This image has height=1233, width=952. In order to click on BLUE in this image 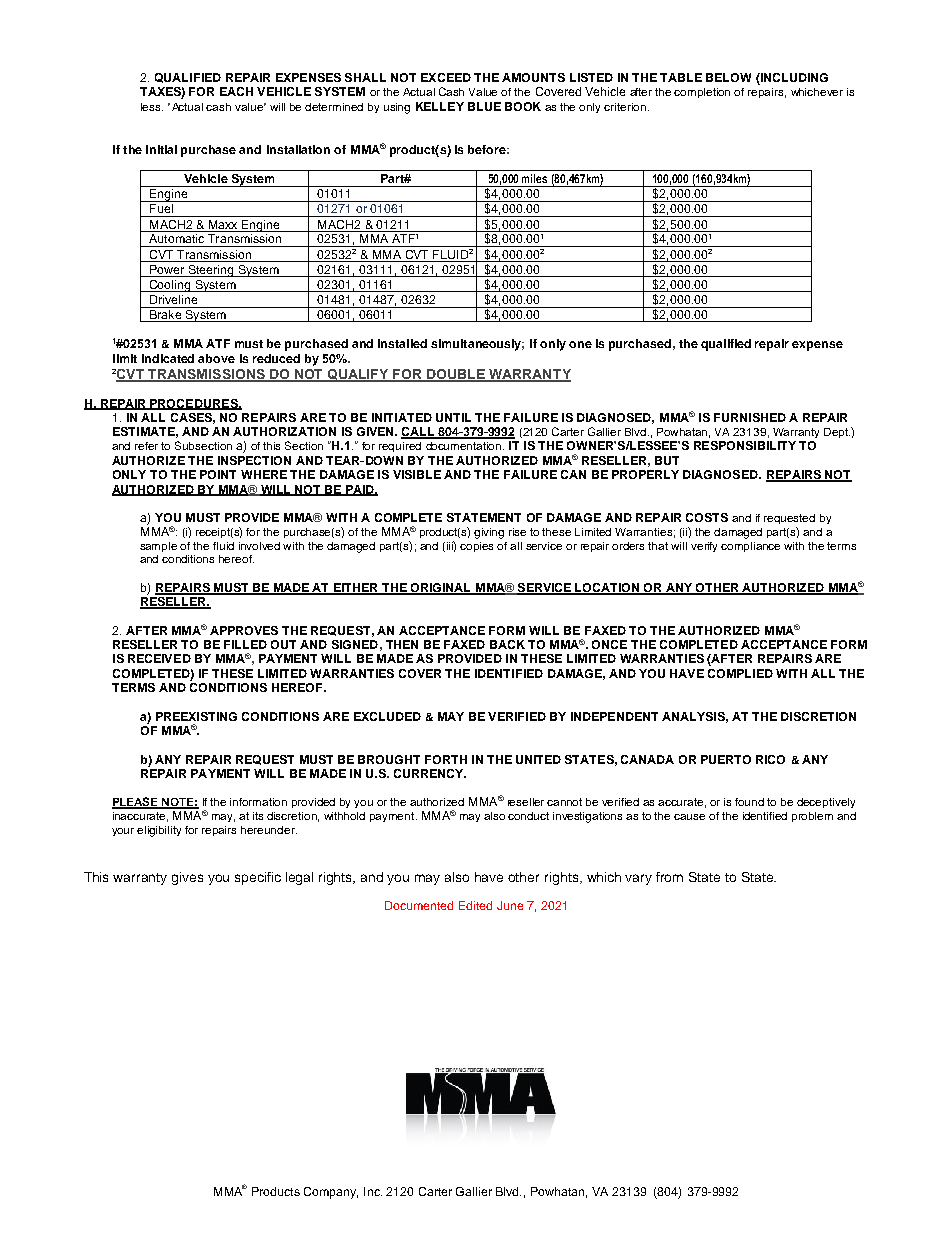, I will do `click(484, 106)`.
